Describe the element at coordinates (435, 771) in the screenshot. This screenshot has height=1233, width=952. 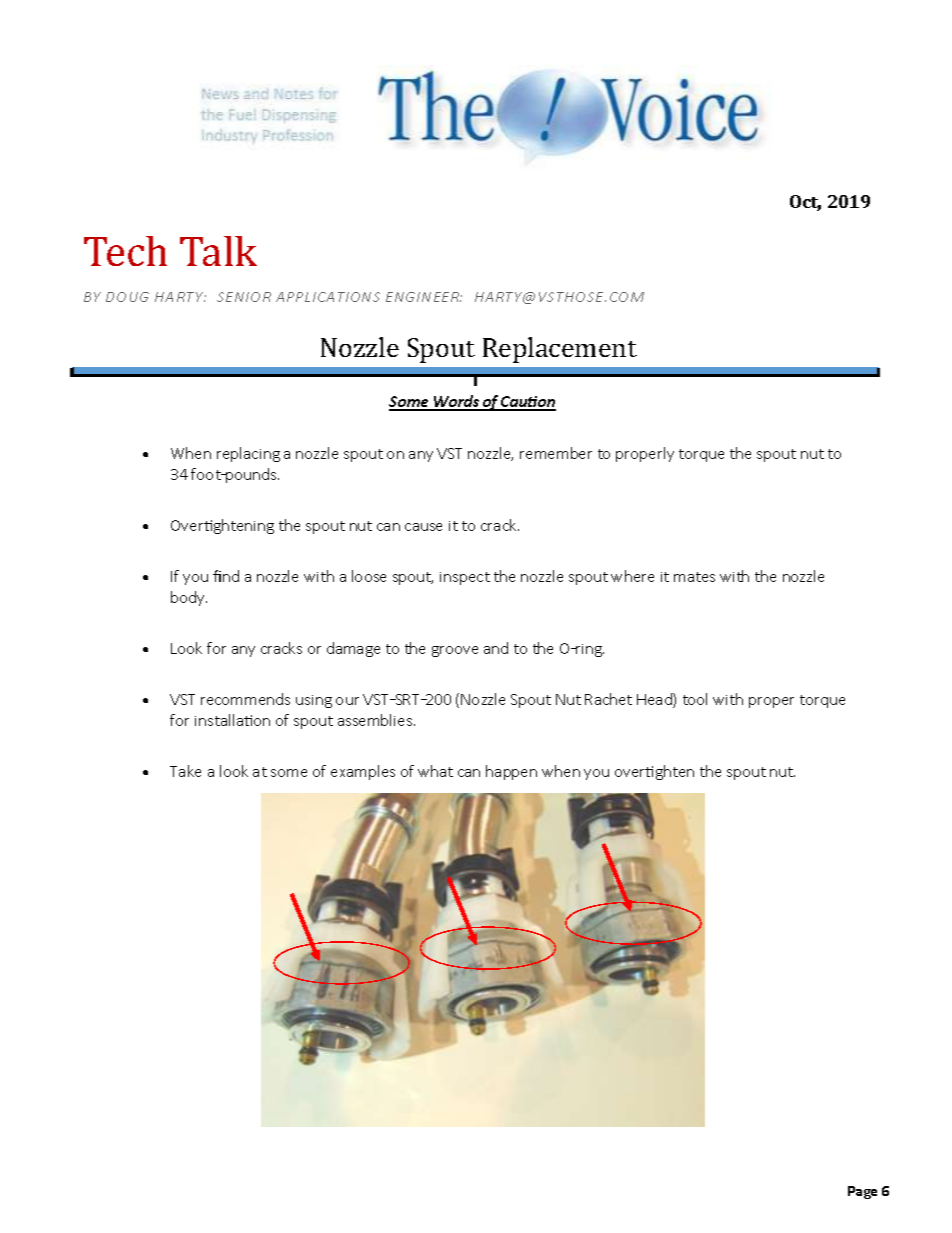
I see `what` at that location.
